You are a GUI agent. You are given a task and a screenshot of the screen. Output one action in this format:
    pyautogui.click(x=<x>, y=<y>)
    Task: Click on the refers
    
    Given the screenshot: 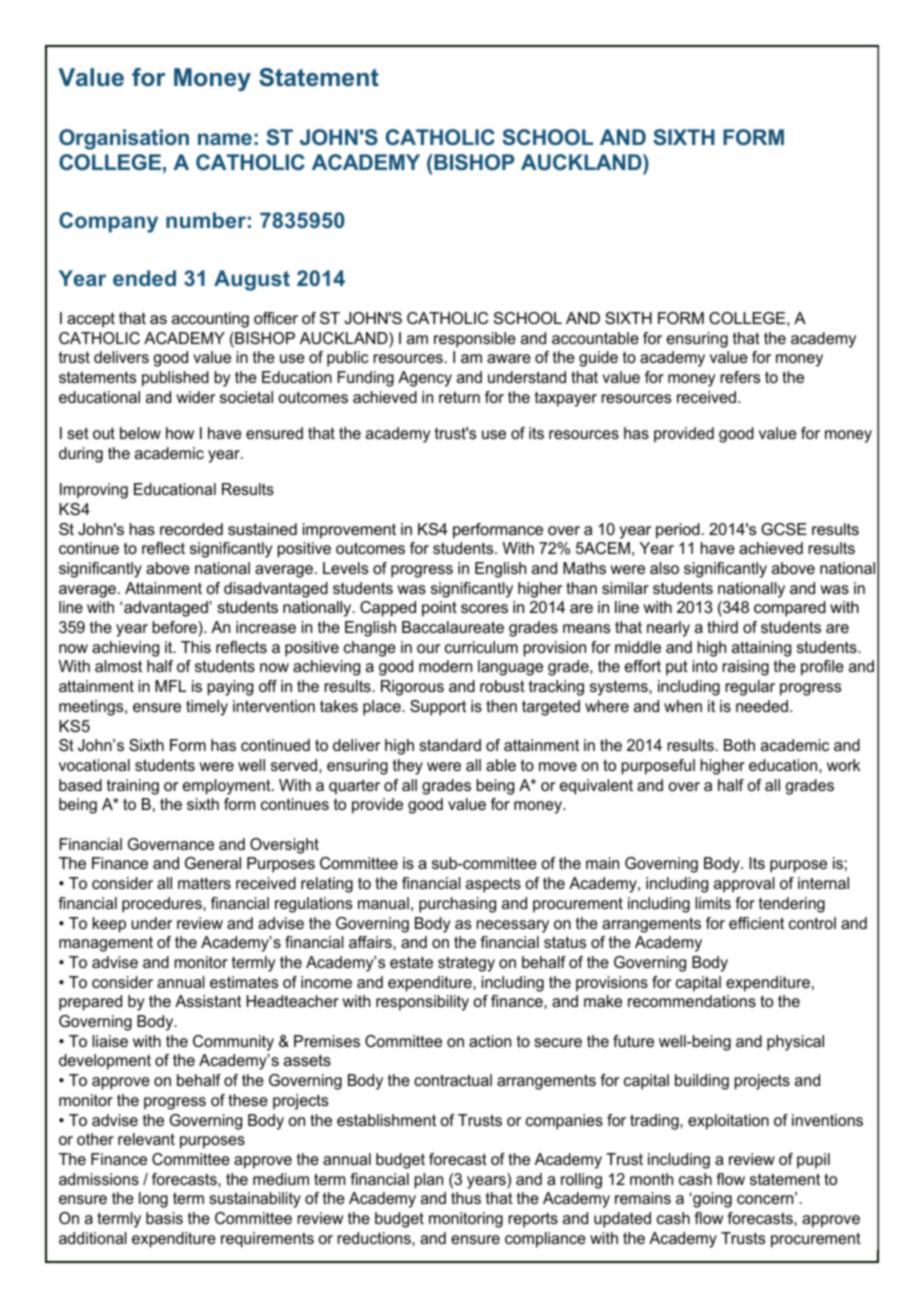 What is the action you would take?
    pyautogui.click(x=740, y=377)
